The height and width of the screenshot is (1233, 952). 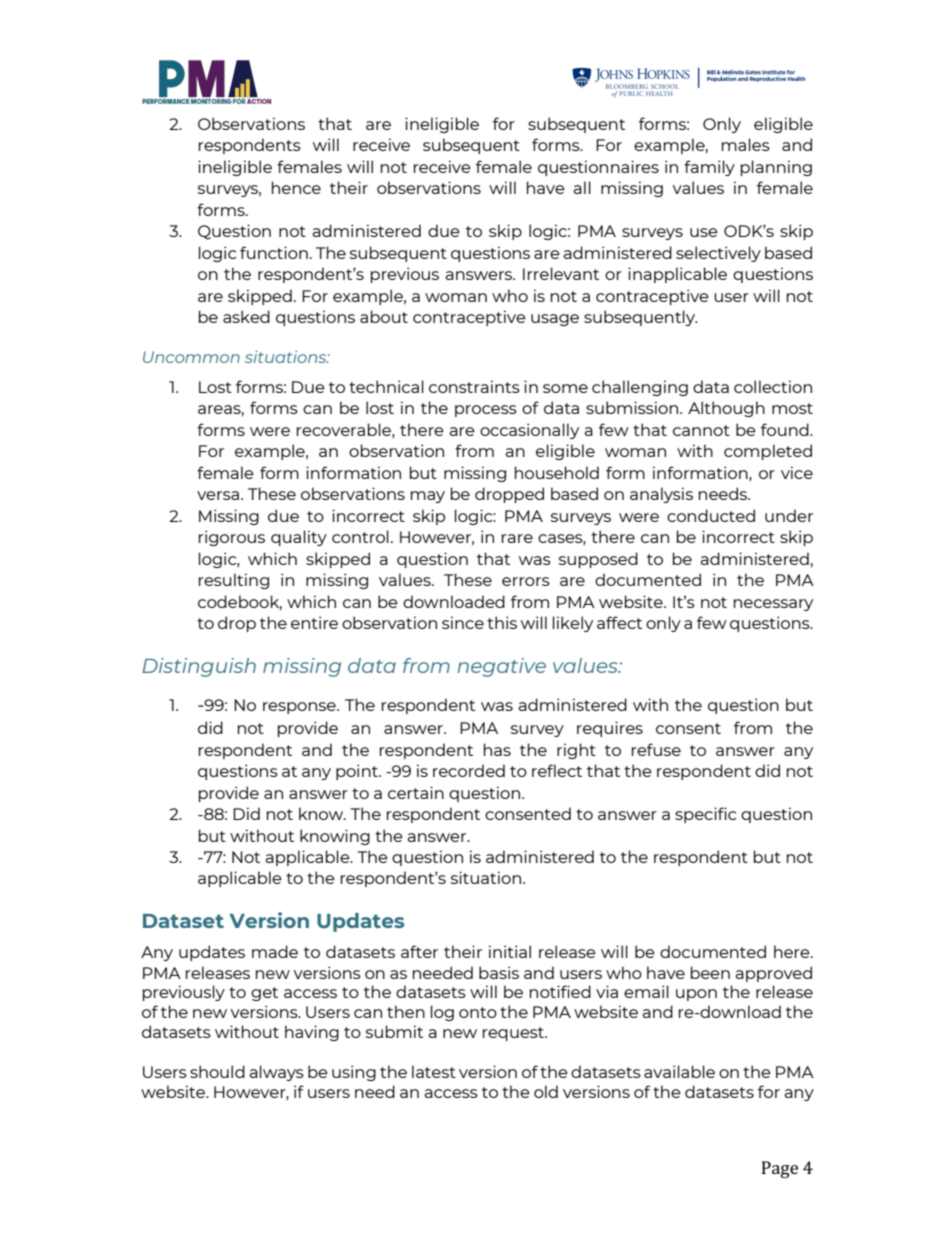 I want to click on family, so click(x=709, y=168).
